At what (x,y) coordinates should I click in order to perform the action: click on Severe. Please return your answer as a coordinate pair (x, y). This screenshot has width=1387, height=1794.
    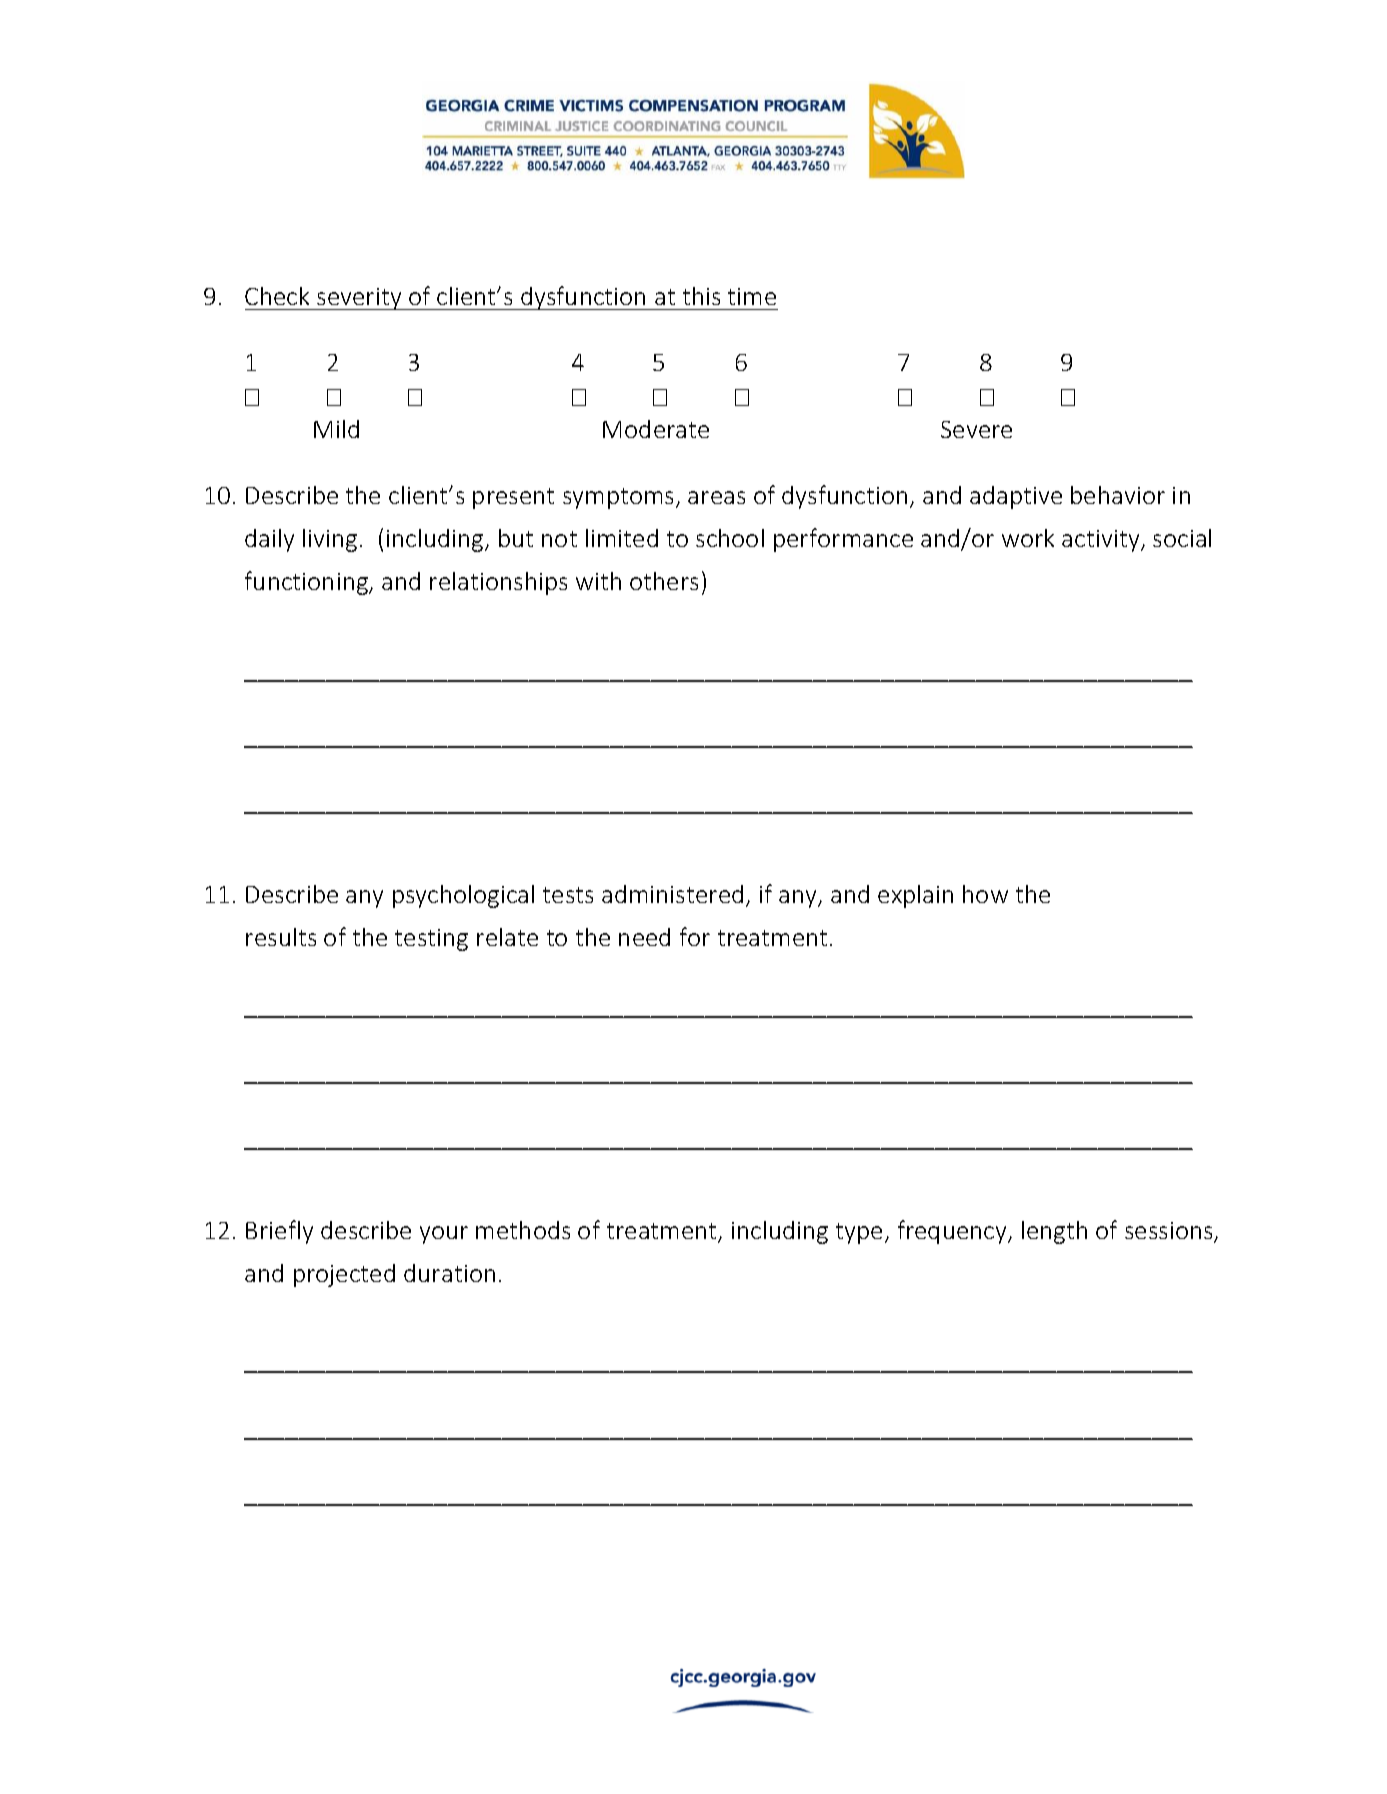
    Looking at the image, I should click on (976, 429).
